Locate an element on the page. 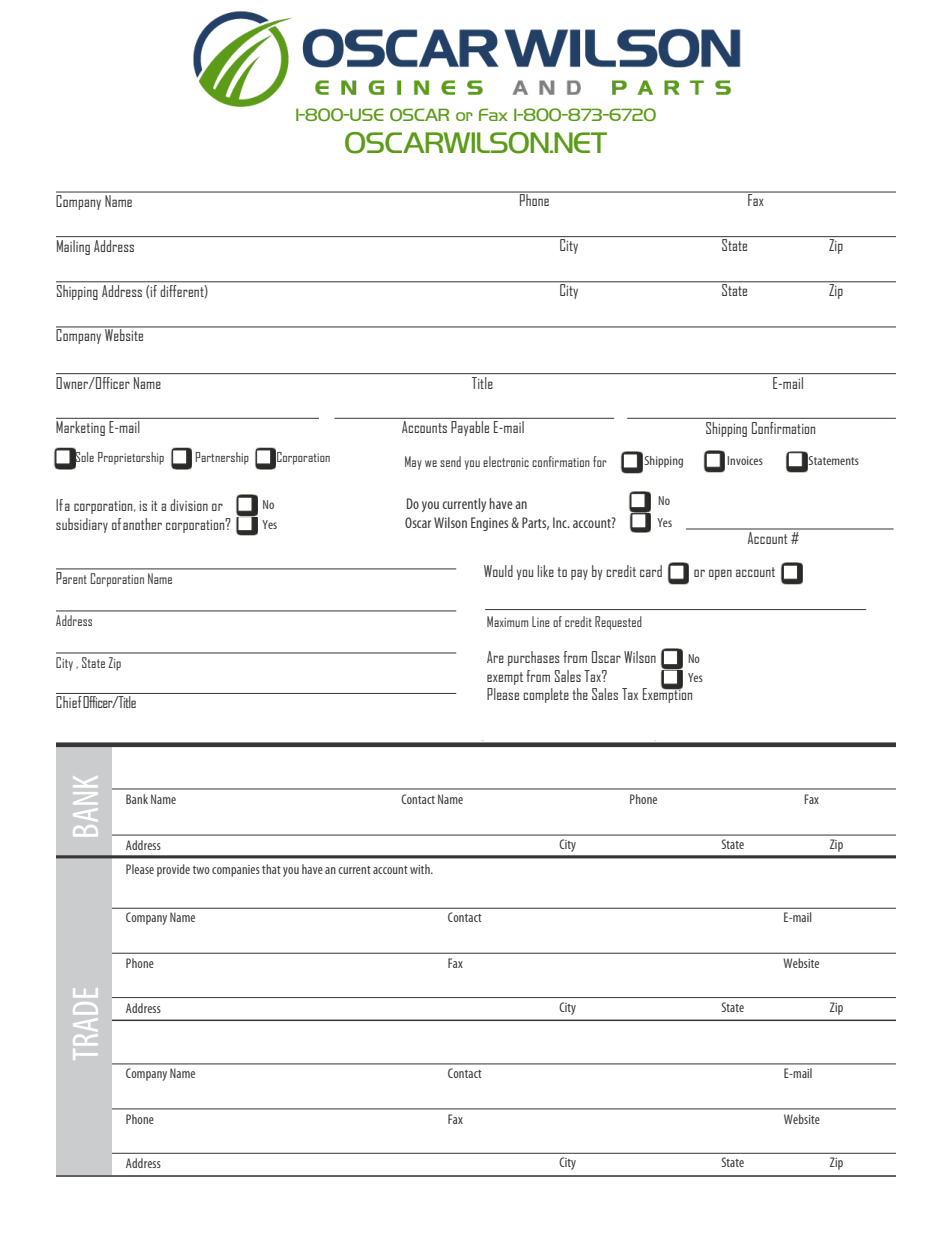 The height and width of the document is (1233, 952). purchased is located at coordinates (612, 1064).
